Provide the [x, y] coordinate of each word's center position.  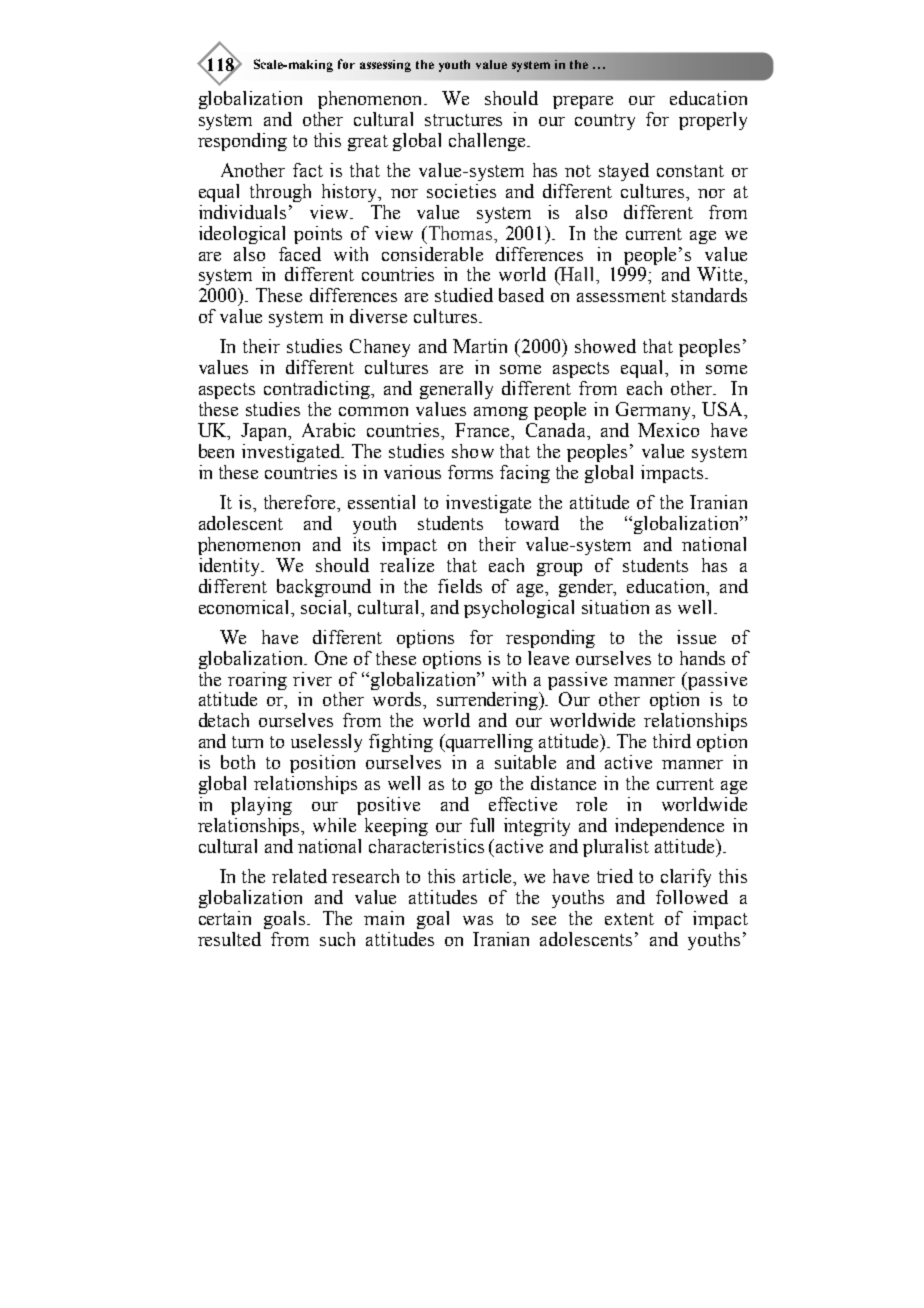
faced [300, 254]
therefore [301, 502]
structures [463, 120]
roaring [257, 681]
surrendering [489, 701]
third [672, 741]
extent [629, 919]
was [478, 920]
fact [308, 170]
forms [470, 472]
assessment [621, 296]
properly [713, 121]
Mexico [668, 430]
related [299, 876]
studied [464, 295]
